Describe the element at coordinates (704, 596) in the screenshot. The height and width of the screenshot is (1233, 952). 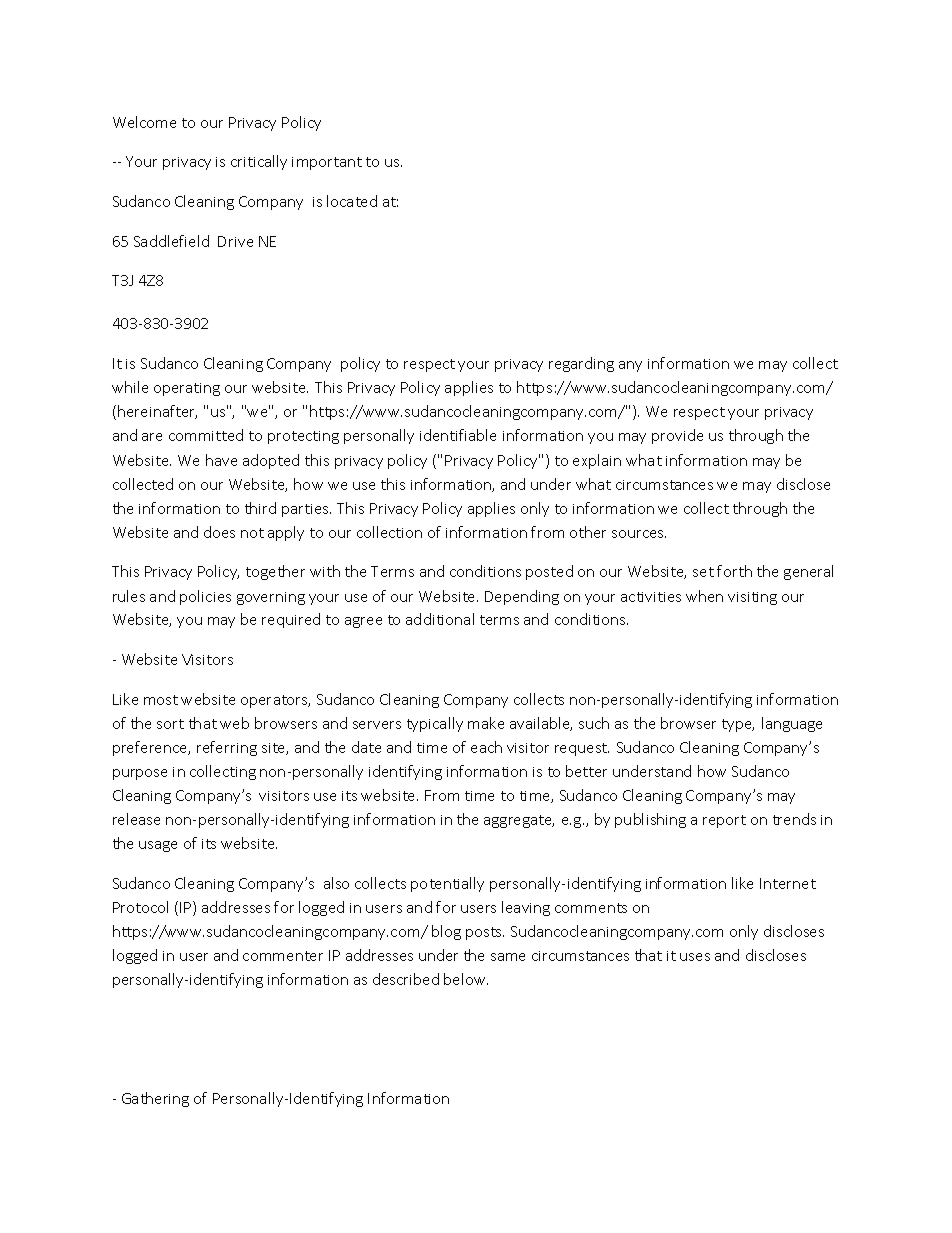
I see `when` at that location.
